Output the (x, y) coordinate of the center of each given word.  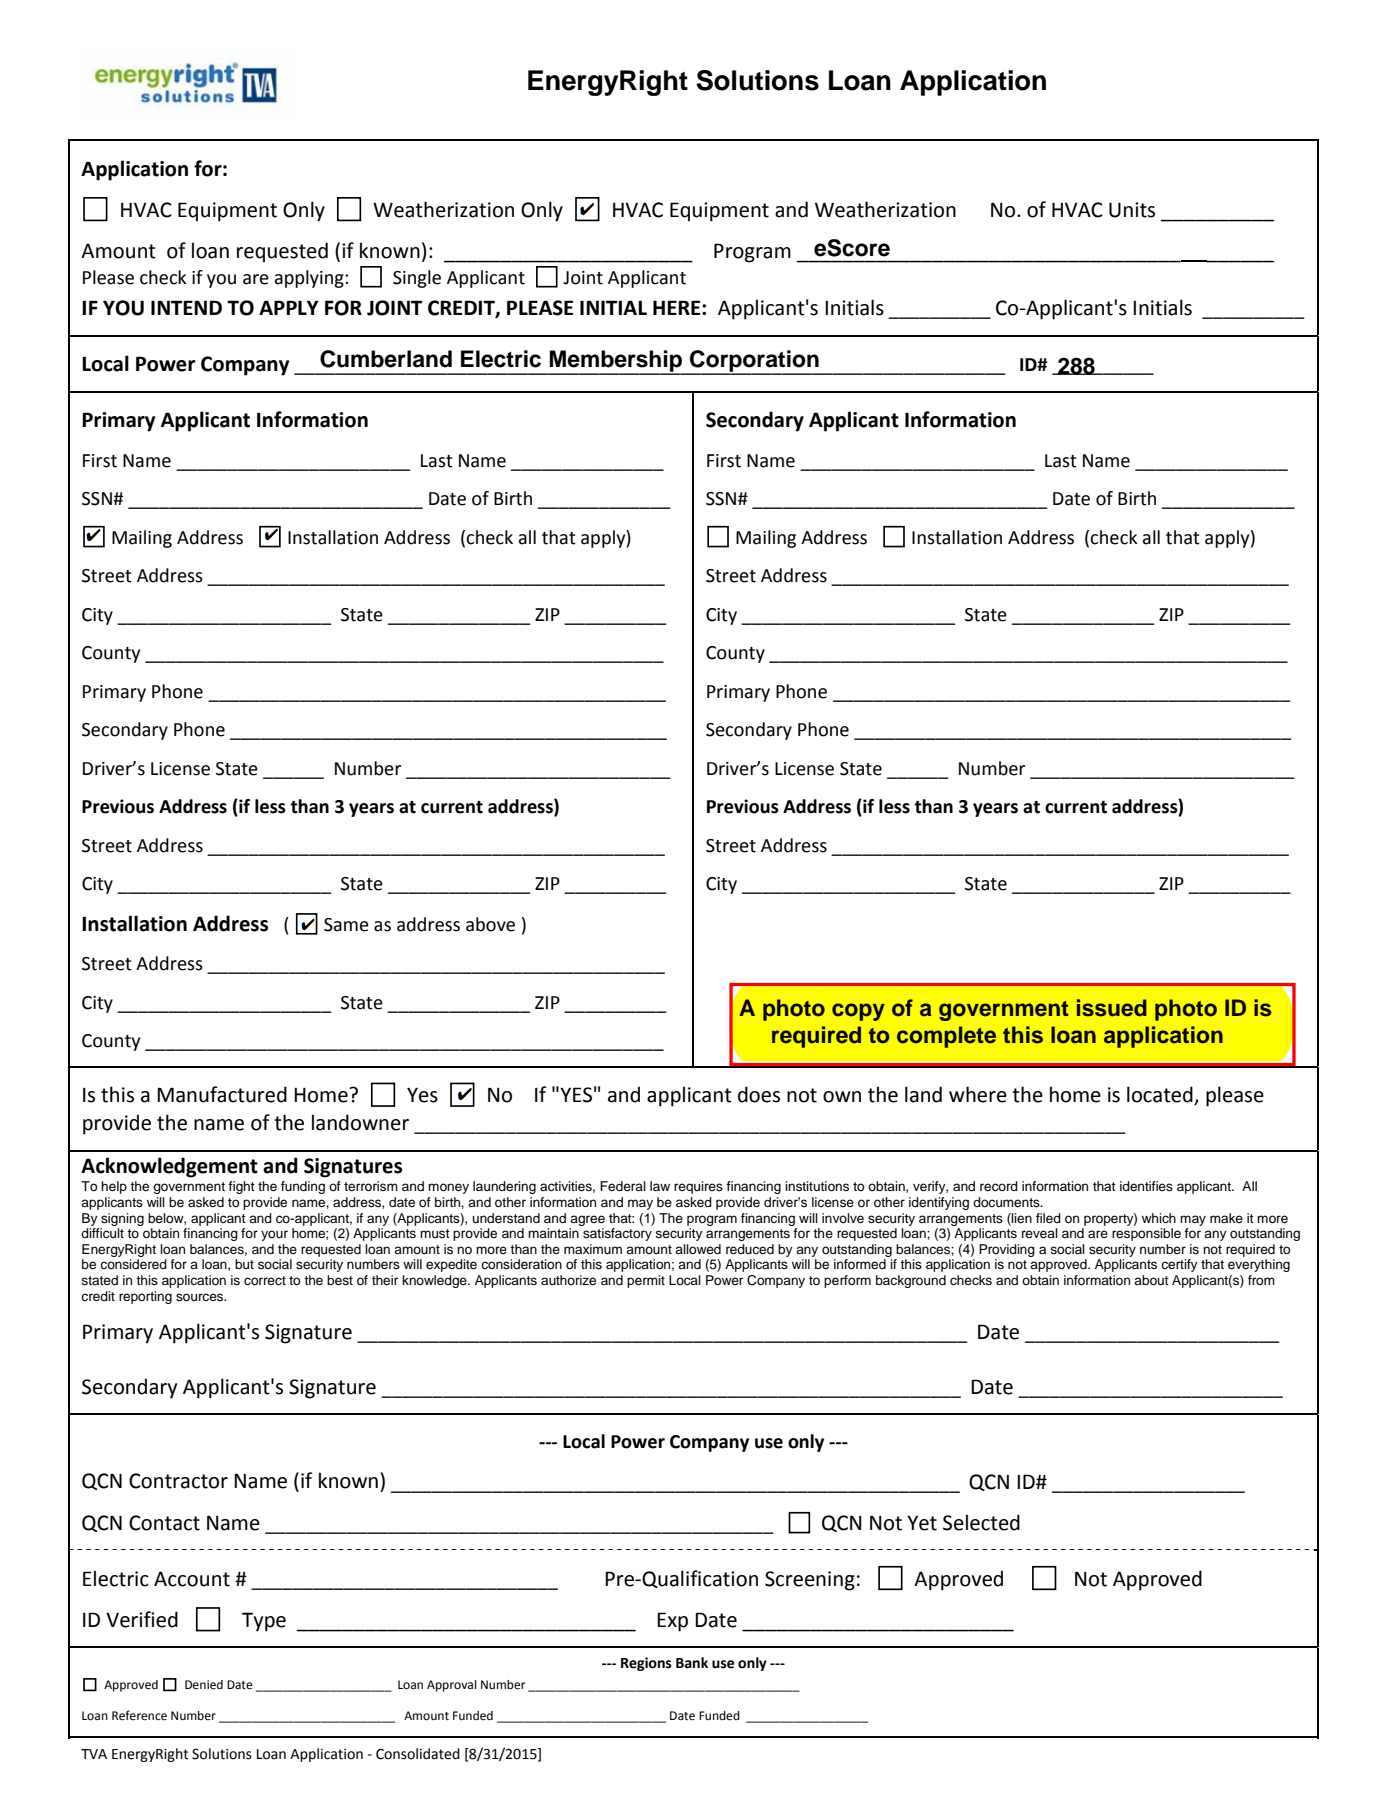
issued (1112, 1008)
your (274, 1235)
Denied (204, 1685)
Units (1132, 210)
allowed (698, 1249)
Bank (692, 1663)
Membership (616, 362)
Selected (981, 1522)
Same (346, 925)
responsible (1146, 1234)
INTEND (186, 307)
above (490, 924)
